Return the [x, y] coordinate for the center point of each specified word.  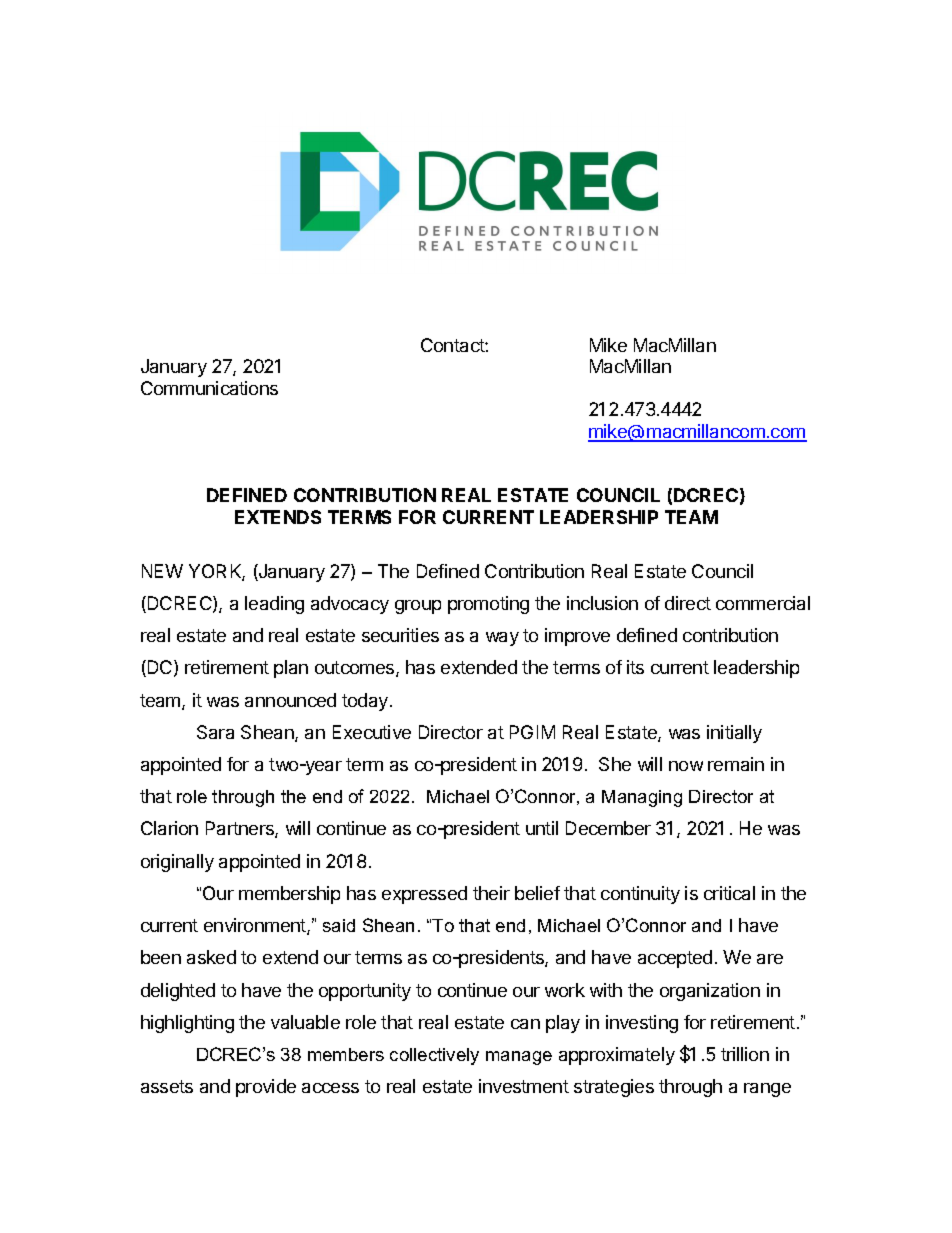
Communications [209, 388]
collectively [434, 1056]
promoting [488, 605]
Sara [215, 732]
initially [734, 734]
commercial [763, 603]
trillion [745, 1054]
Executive [372, 732]
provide [266, 1088]
